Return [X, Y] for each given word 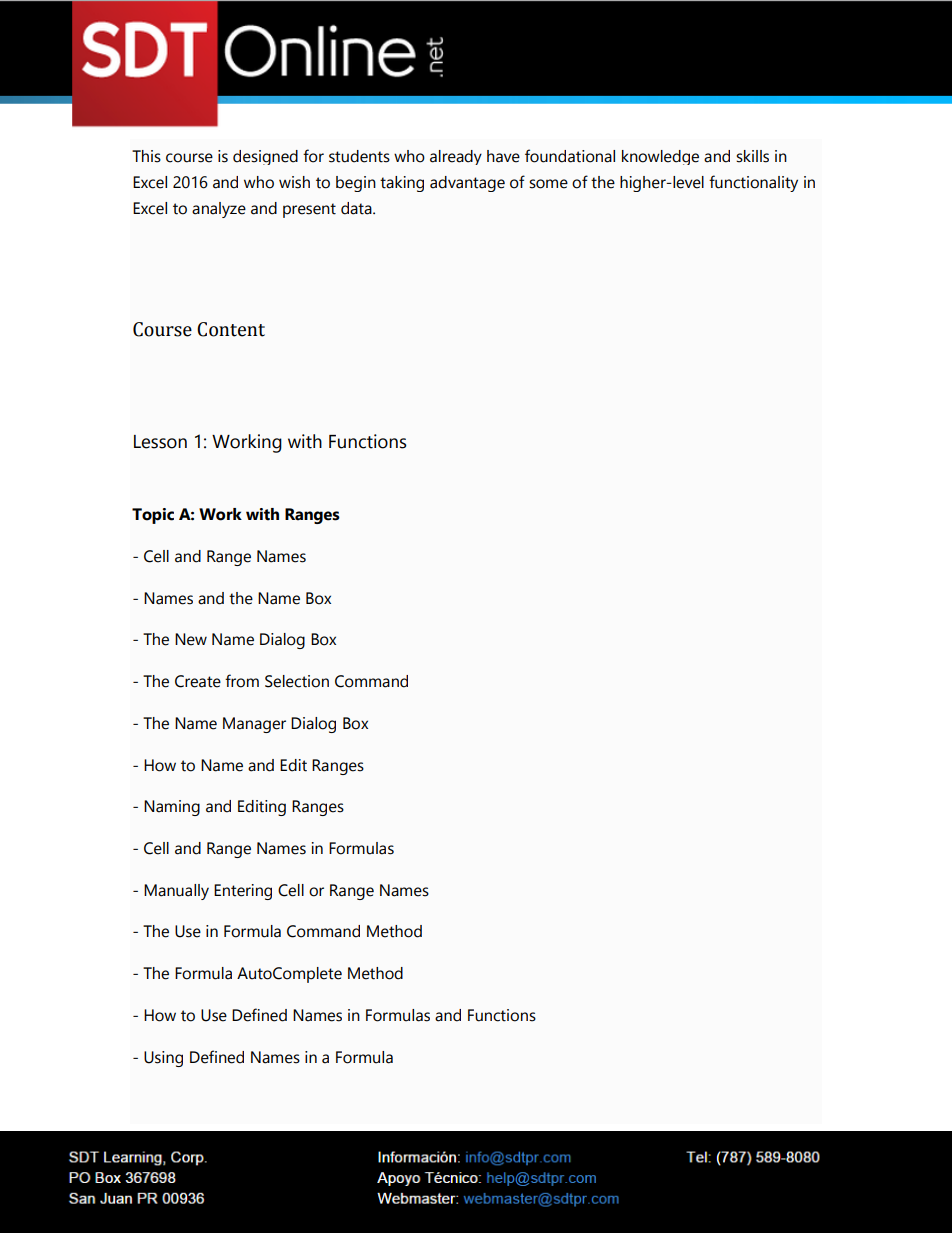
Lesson [160, 442]
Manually [176, 892]
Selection [297, 681]
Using [163, 1059]
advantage [467, 184]
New [191, 639]
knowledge [660, 157]
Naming [172, 808]
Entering [243, 892]
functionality [753, 183]
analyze [219, 210]
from [242, 681]
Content [231, 329]
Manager [254, 725]
